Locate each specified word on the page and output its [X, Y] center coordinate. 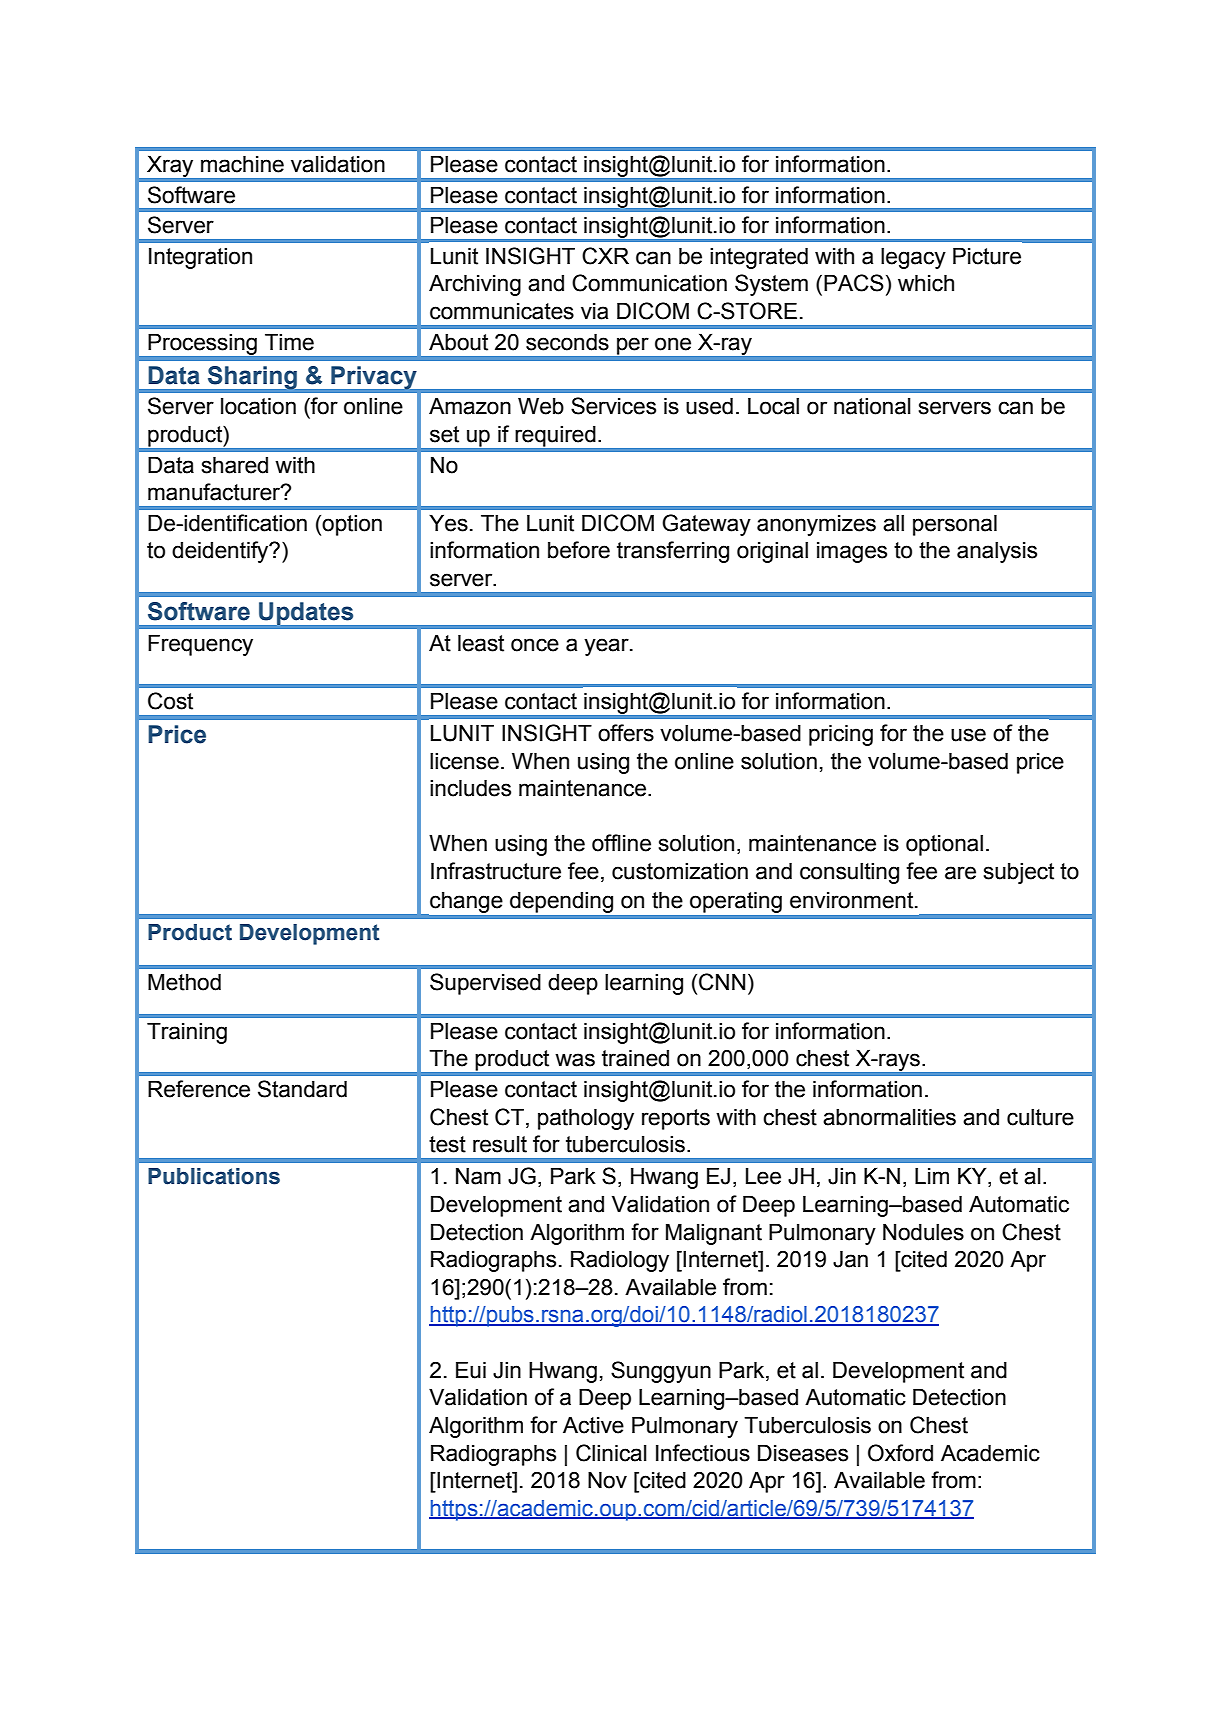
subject [1019, 873]
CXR [605, 256]
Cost [170, 701]
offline [621, 843]
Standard [302, 1089]
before [579, 550]
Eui [471, 1370]
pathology [586, 1119]
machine [242, 164]
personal [955, 525]
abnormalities [889, 1117]
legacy [913, 258]
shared [235, 465]
